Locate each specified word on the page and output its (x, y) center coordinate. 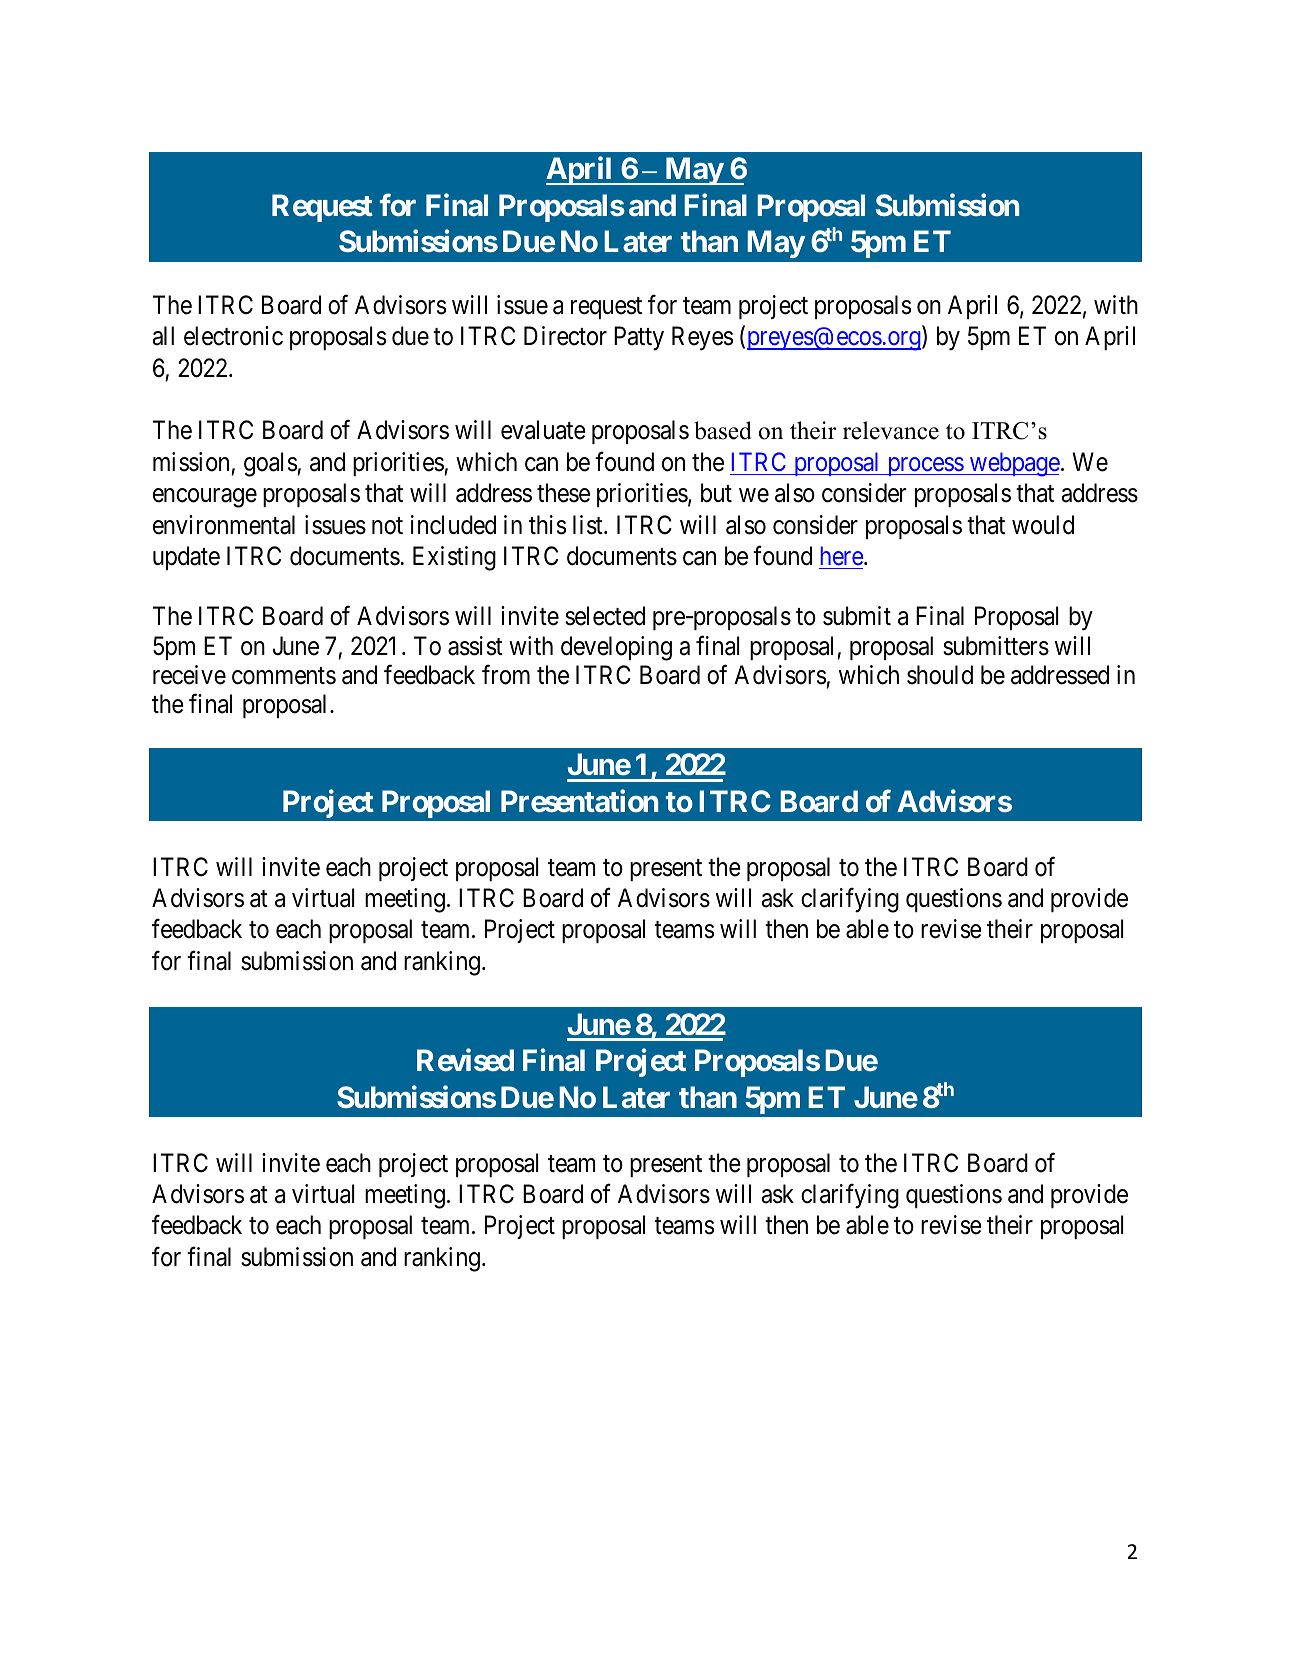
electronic (233, 336)
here (843, 555)
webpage (1013, 464)
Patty (639, 338)
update (186, 558)
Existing (454, 558)
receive (189, 675)
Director (565, 336)
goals (271, 464)
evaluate (543, 430)
